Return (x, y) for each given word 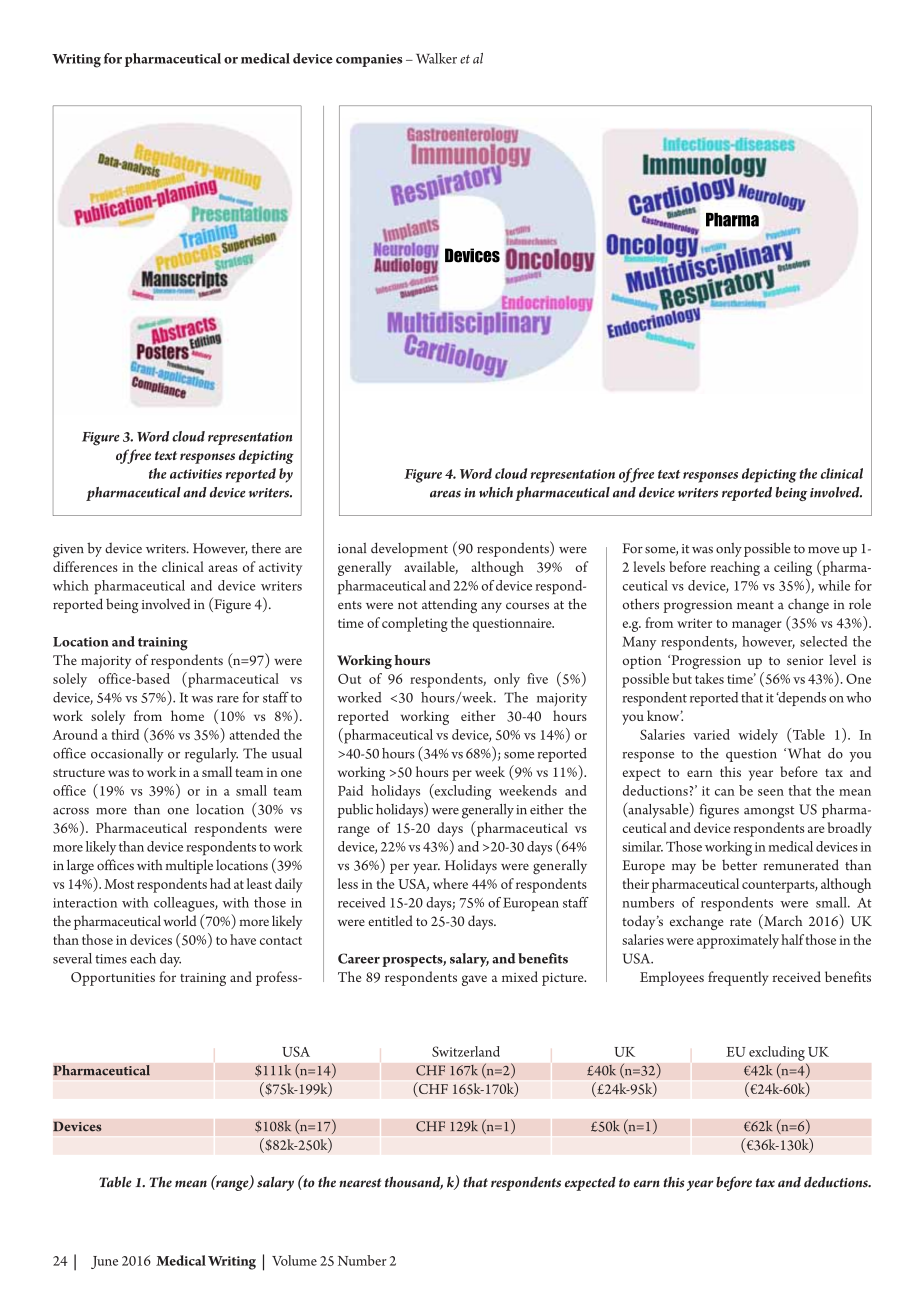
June (104, 1262)
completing (415, 624)
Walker (436, 58)
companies (369, 60)
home (187, 715)
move (823, 550)
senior (805, 660)
